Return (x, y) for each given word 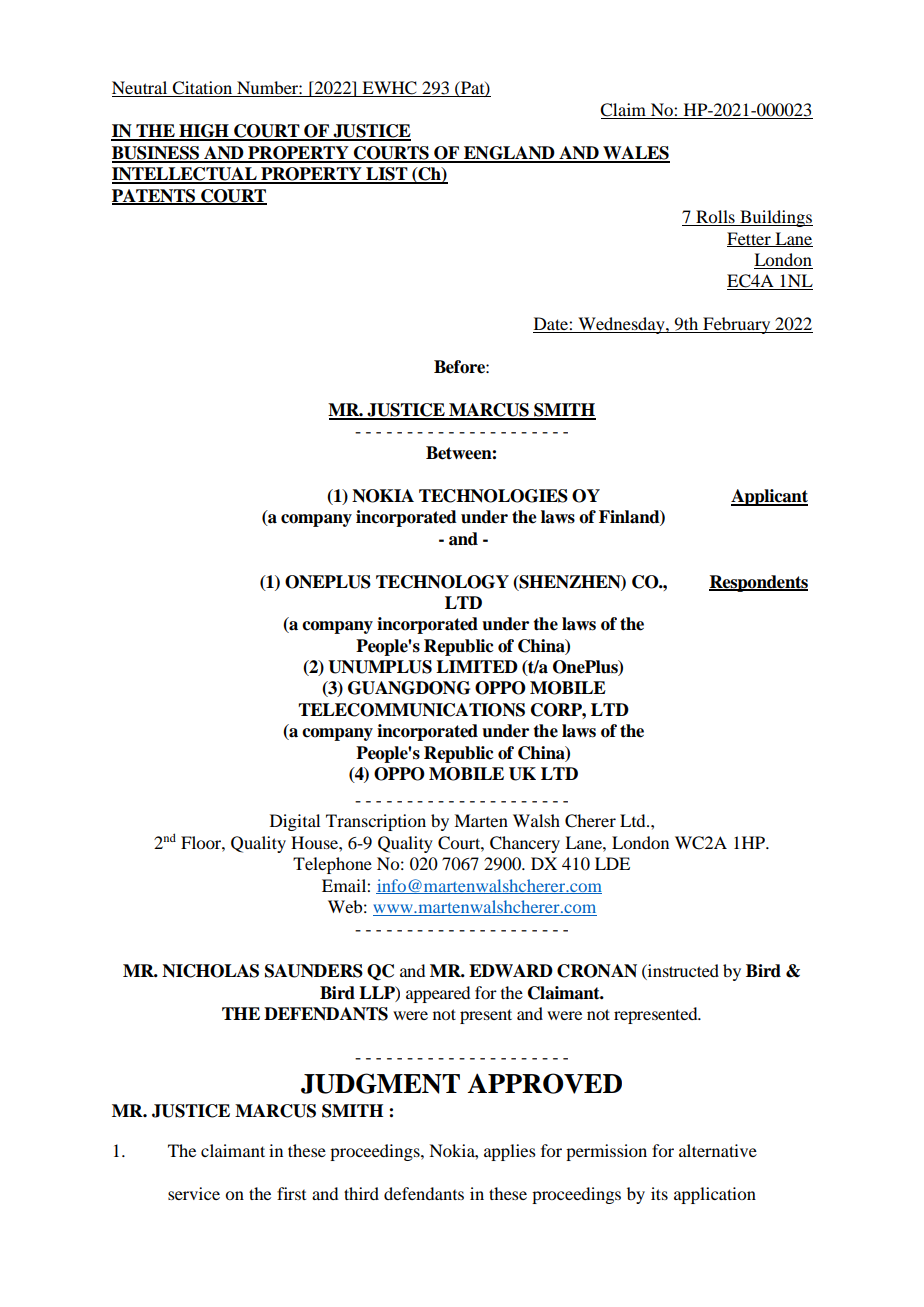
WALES (635, 154)
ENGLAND (509, 154)
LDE (612, 863)
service (194, 1193)
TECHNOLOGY (442, 582)
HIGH (204, 132)
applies (510, 1152)
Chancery (525, 844)
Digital (295, 822)
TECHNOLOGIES (493, 496)
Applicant (769, 497)
